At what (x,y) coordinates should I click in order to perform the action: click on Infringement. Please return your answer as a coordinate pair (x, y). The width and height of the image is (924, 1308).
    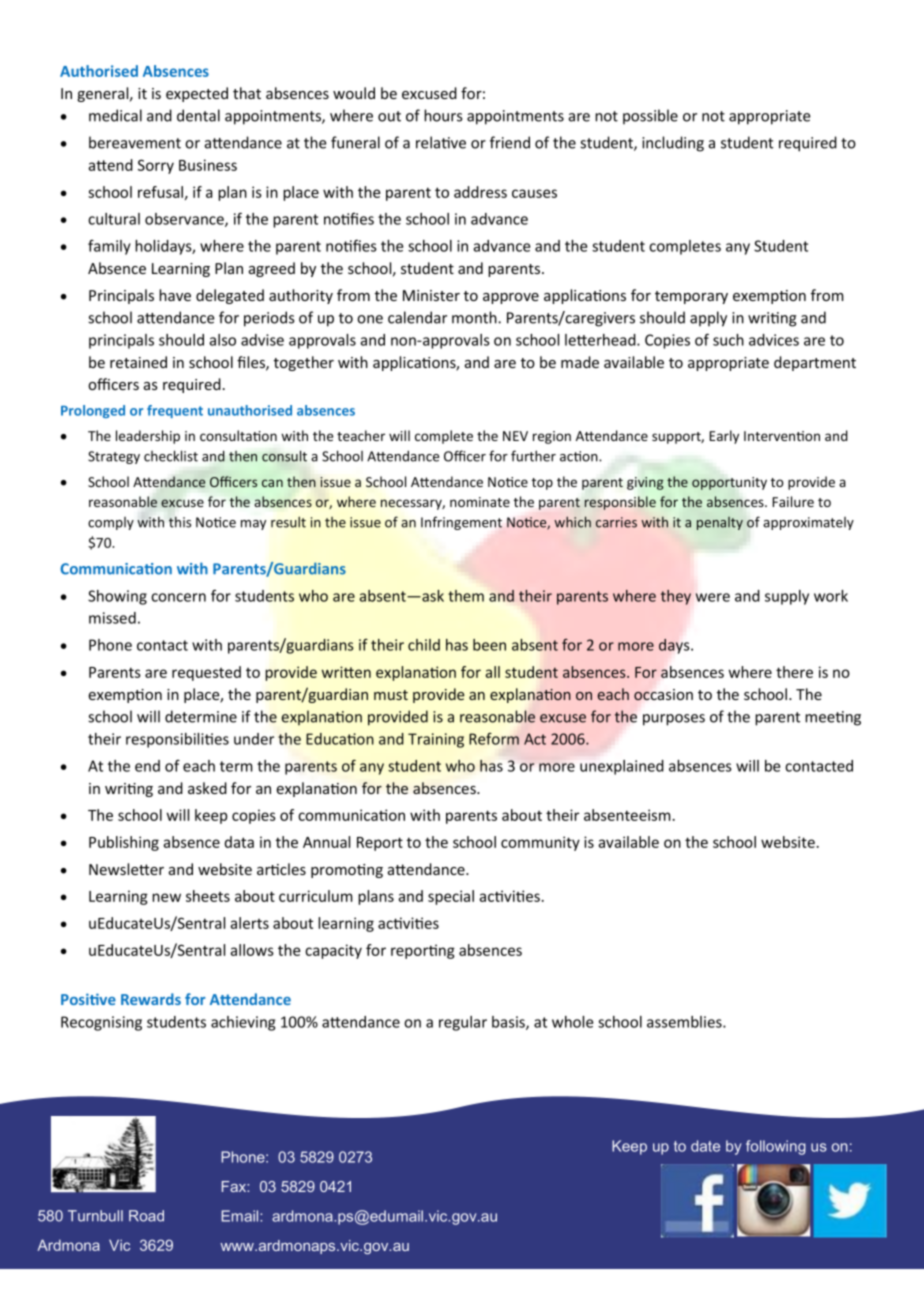
    Looking at the image, I should click on (461, 523).
